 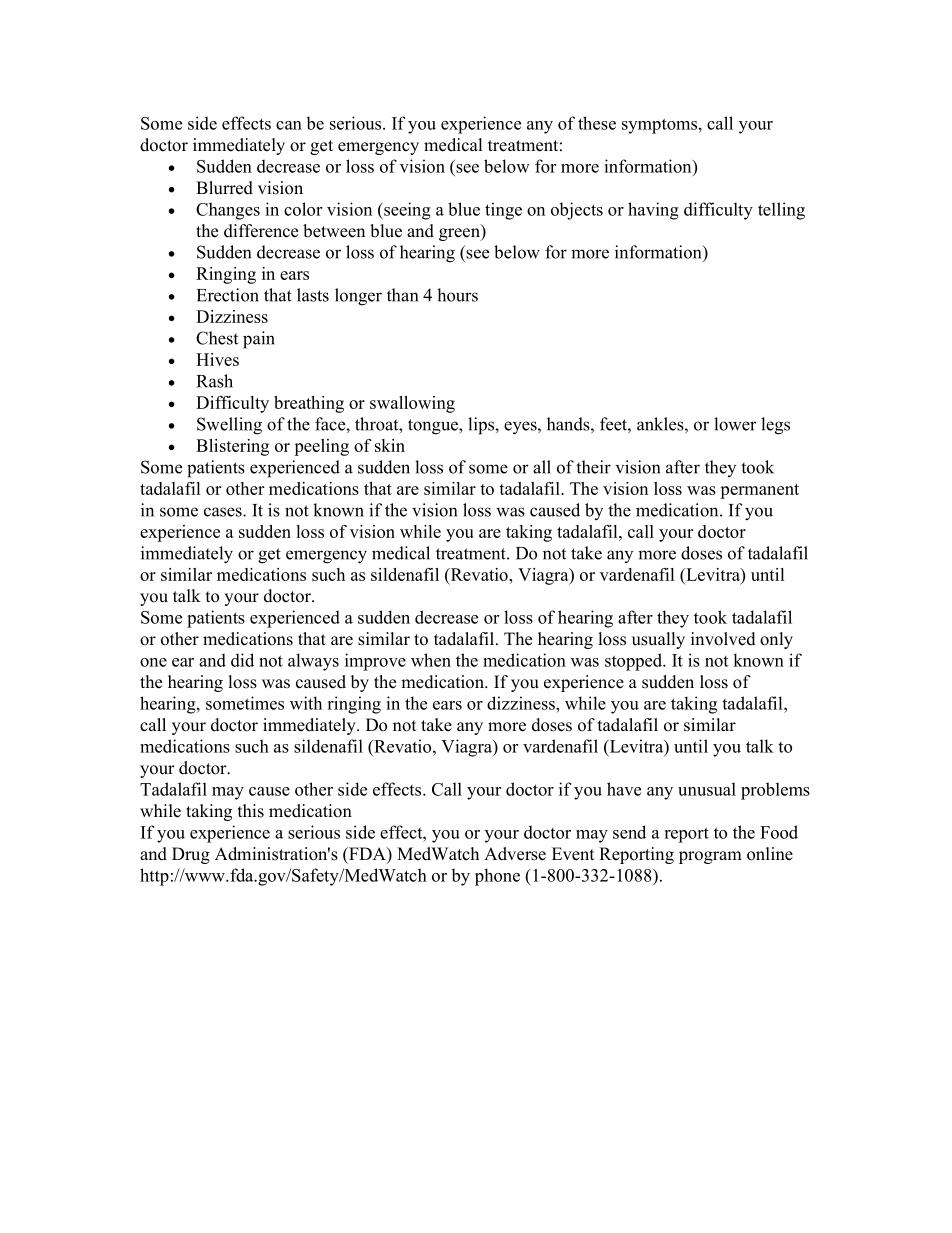 What do you see at coordinates (515, 854) in the screenshot?
I see `Adverse` at bounding box center [515, 854].
